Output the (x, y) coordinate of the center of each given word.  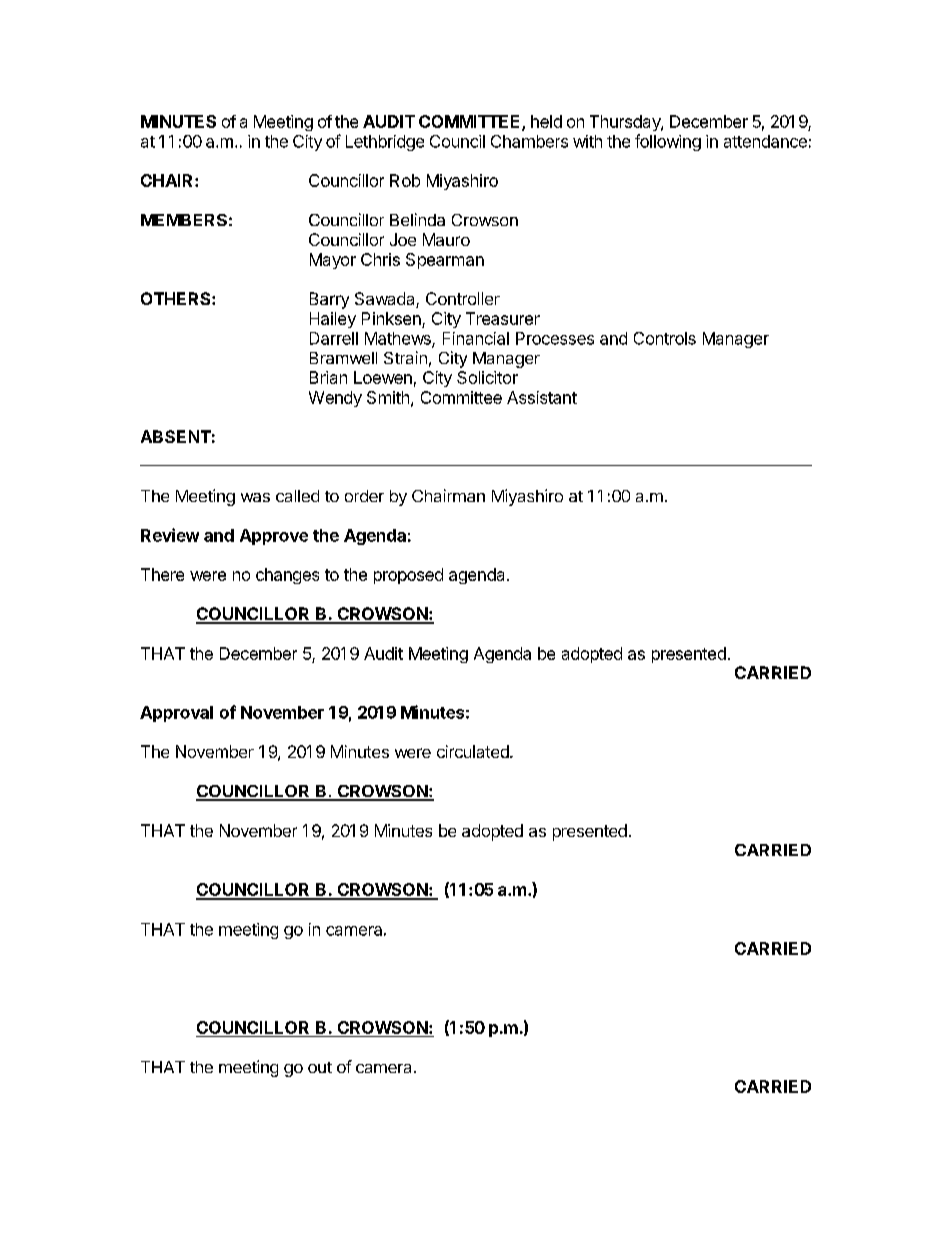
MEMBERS (184, 220)
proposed (408, 576)
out (320, 1067)
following (668, 142)
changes (287, 576)
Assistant (542, 397)
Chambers (529, 141)
